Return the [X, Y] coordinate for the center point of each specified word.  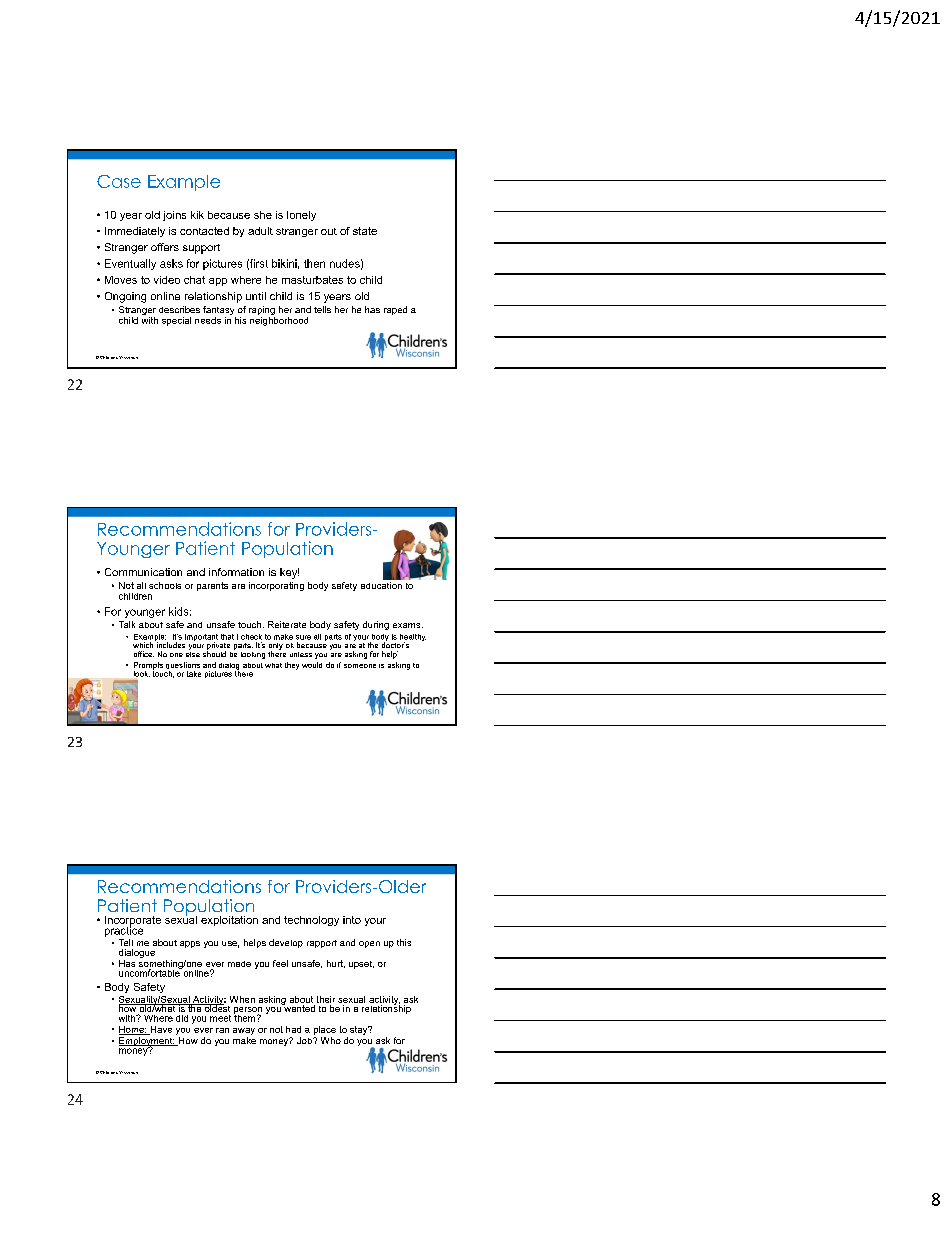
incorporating [276, 586]
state [365, 231]
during [376, 625]
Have [160, 1030]
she [263, 215]
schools [165, 585]
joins [174, 216]
